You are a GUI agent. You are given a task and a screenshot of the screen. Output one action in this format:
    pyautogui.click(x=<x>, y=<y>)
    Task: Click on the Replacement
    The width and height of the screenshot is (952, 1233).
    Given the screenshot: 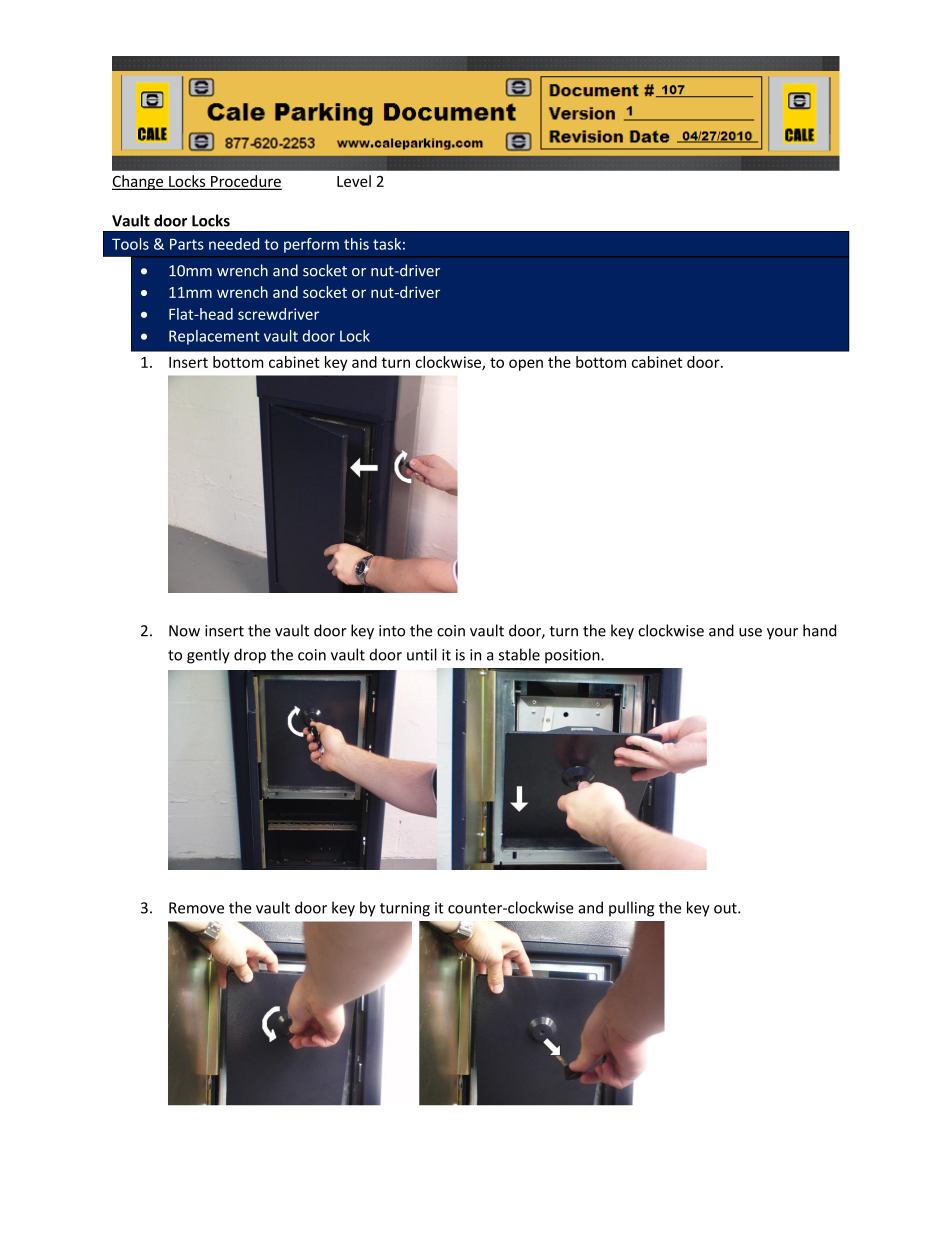 What is the action you would take?
    pyautogui.click(x=214, y=337)
